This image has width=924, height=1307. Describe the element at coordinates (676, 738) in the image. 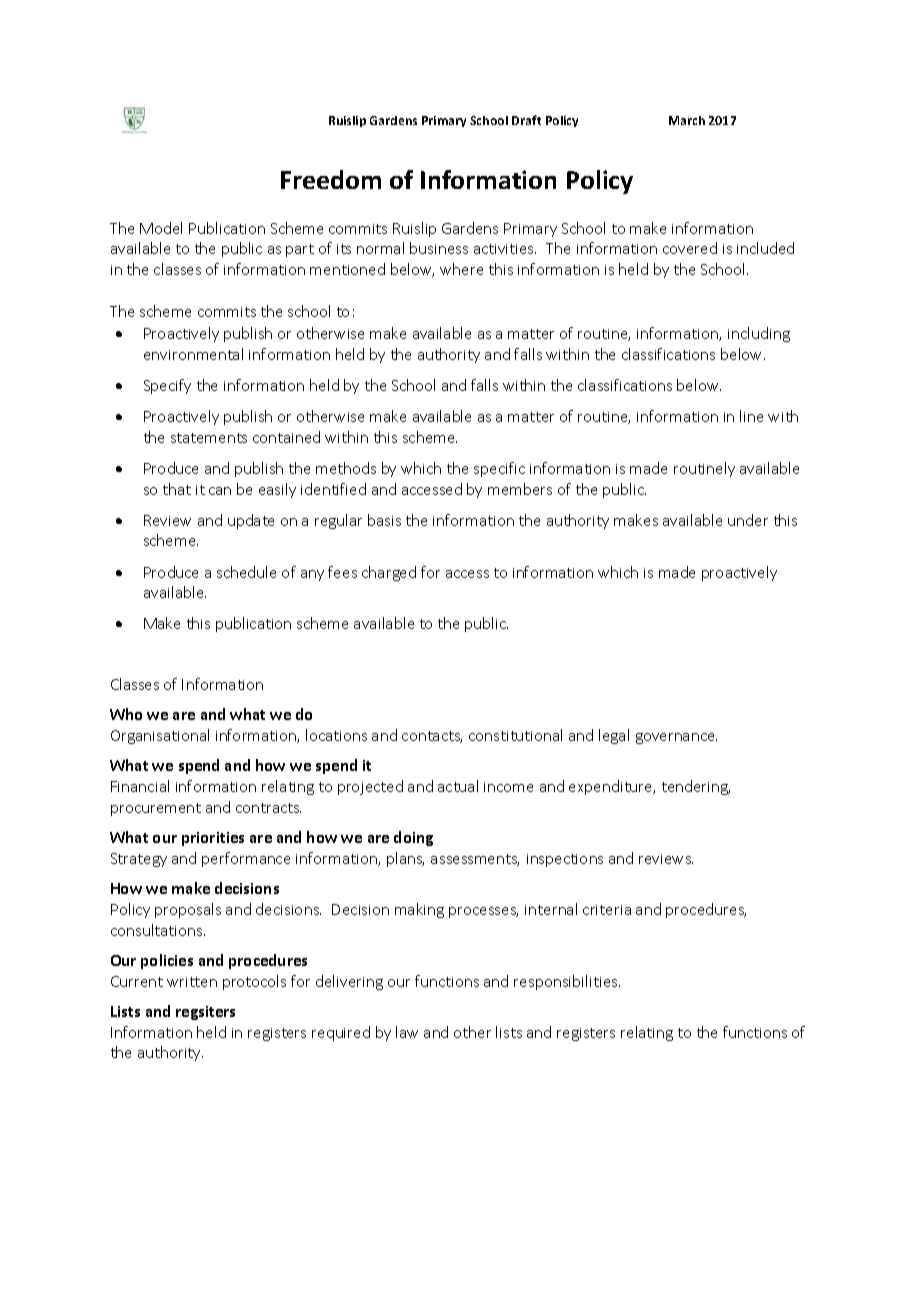

I see `governance` at that location.
